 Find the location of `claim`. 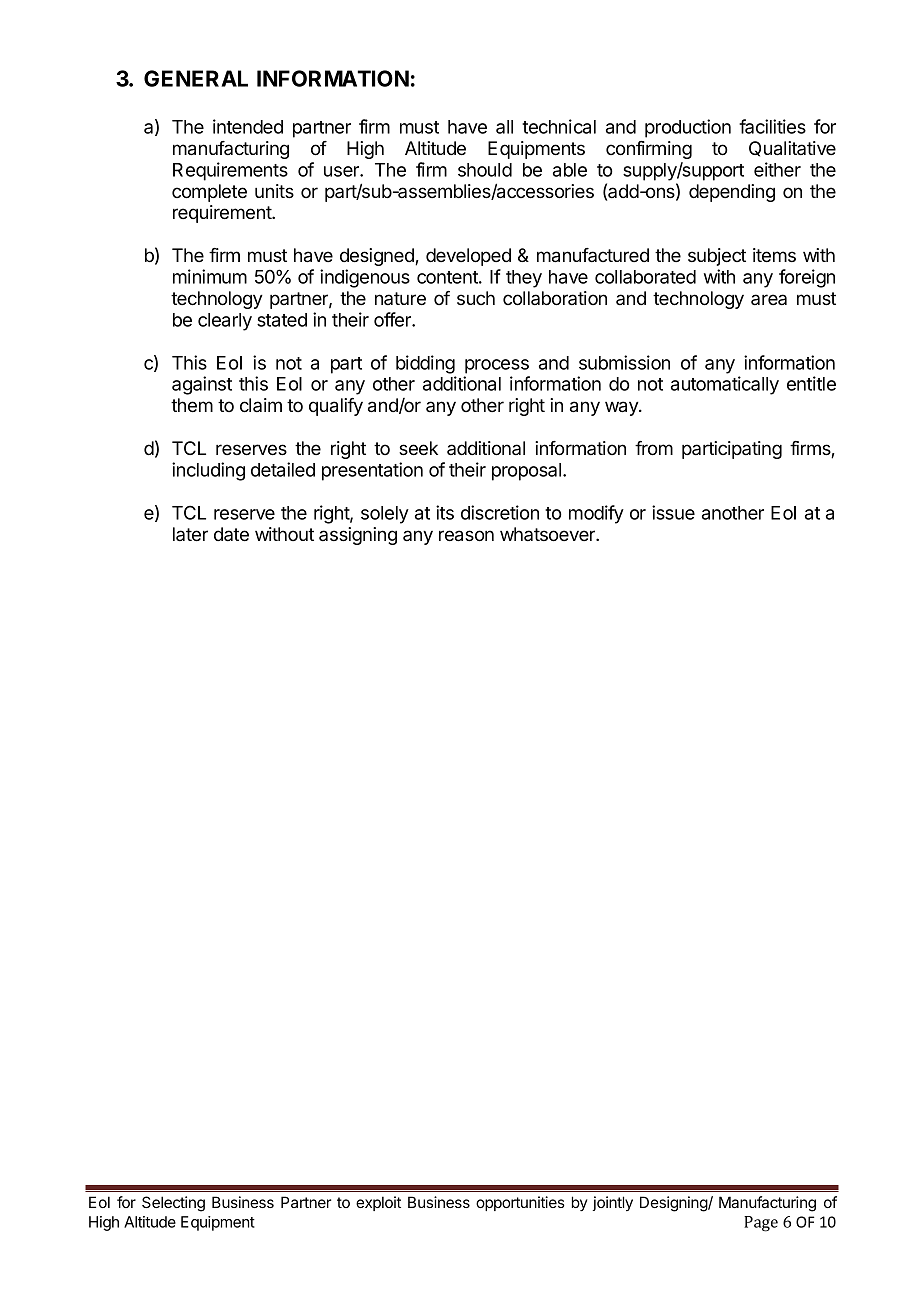

claim is located at coordinates (261, 405).
